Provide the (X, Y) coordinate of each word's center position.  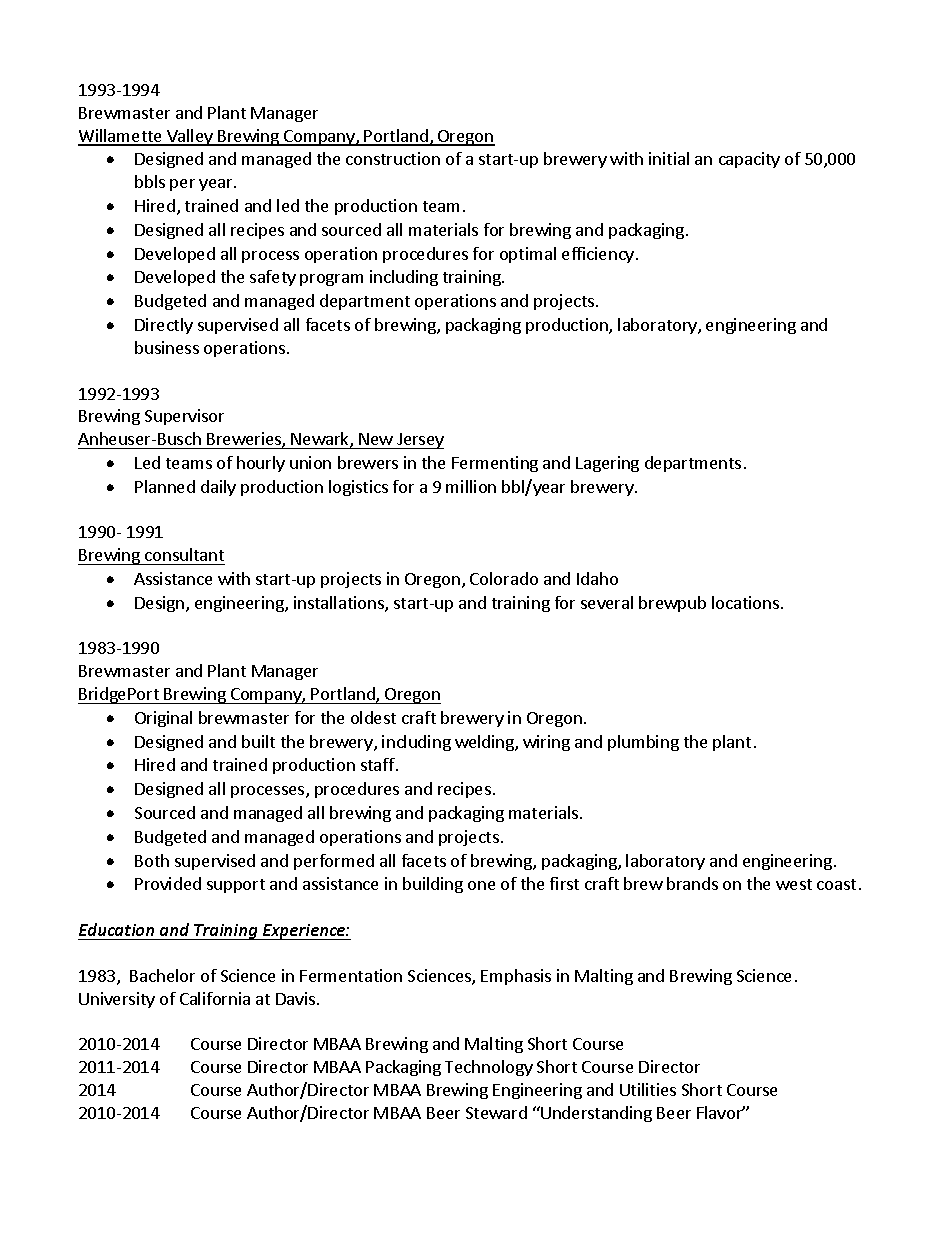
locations (745, 602)
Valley (190, 137)
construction (393, 158)
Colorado (504, 578)
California (215, 998)
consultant (184, 554)
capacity (749, 160)
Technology (489, 1068)
